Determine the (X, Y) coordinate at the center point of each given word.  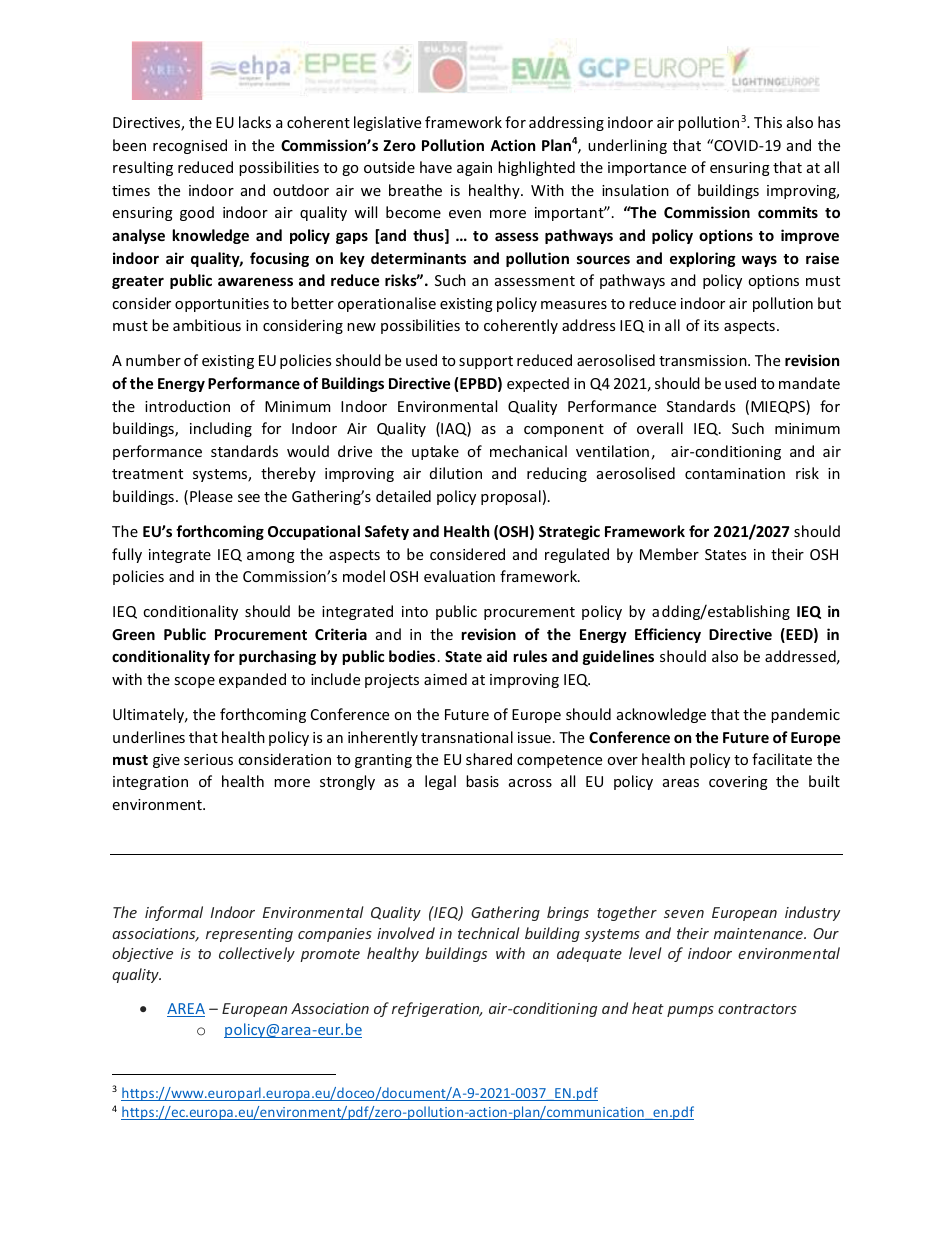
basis (482, 781)
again (474, 169)
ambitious (207, 325)
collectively (257, 954)
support (486, 362)
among (271, 557)
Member (669, 554)
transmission (704, 360)
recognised (190, 146)
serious (208, 759)
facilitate (782, 759)
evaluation (459, 576)
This (768, 122)
